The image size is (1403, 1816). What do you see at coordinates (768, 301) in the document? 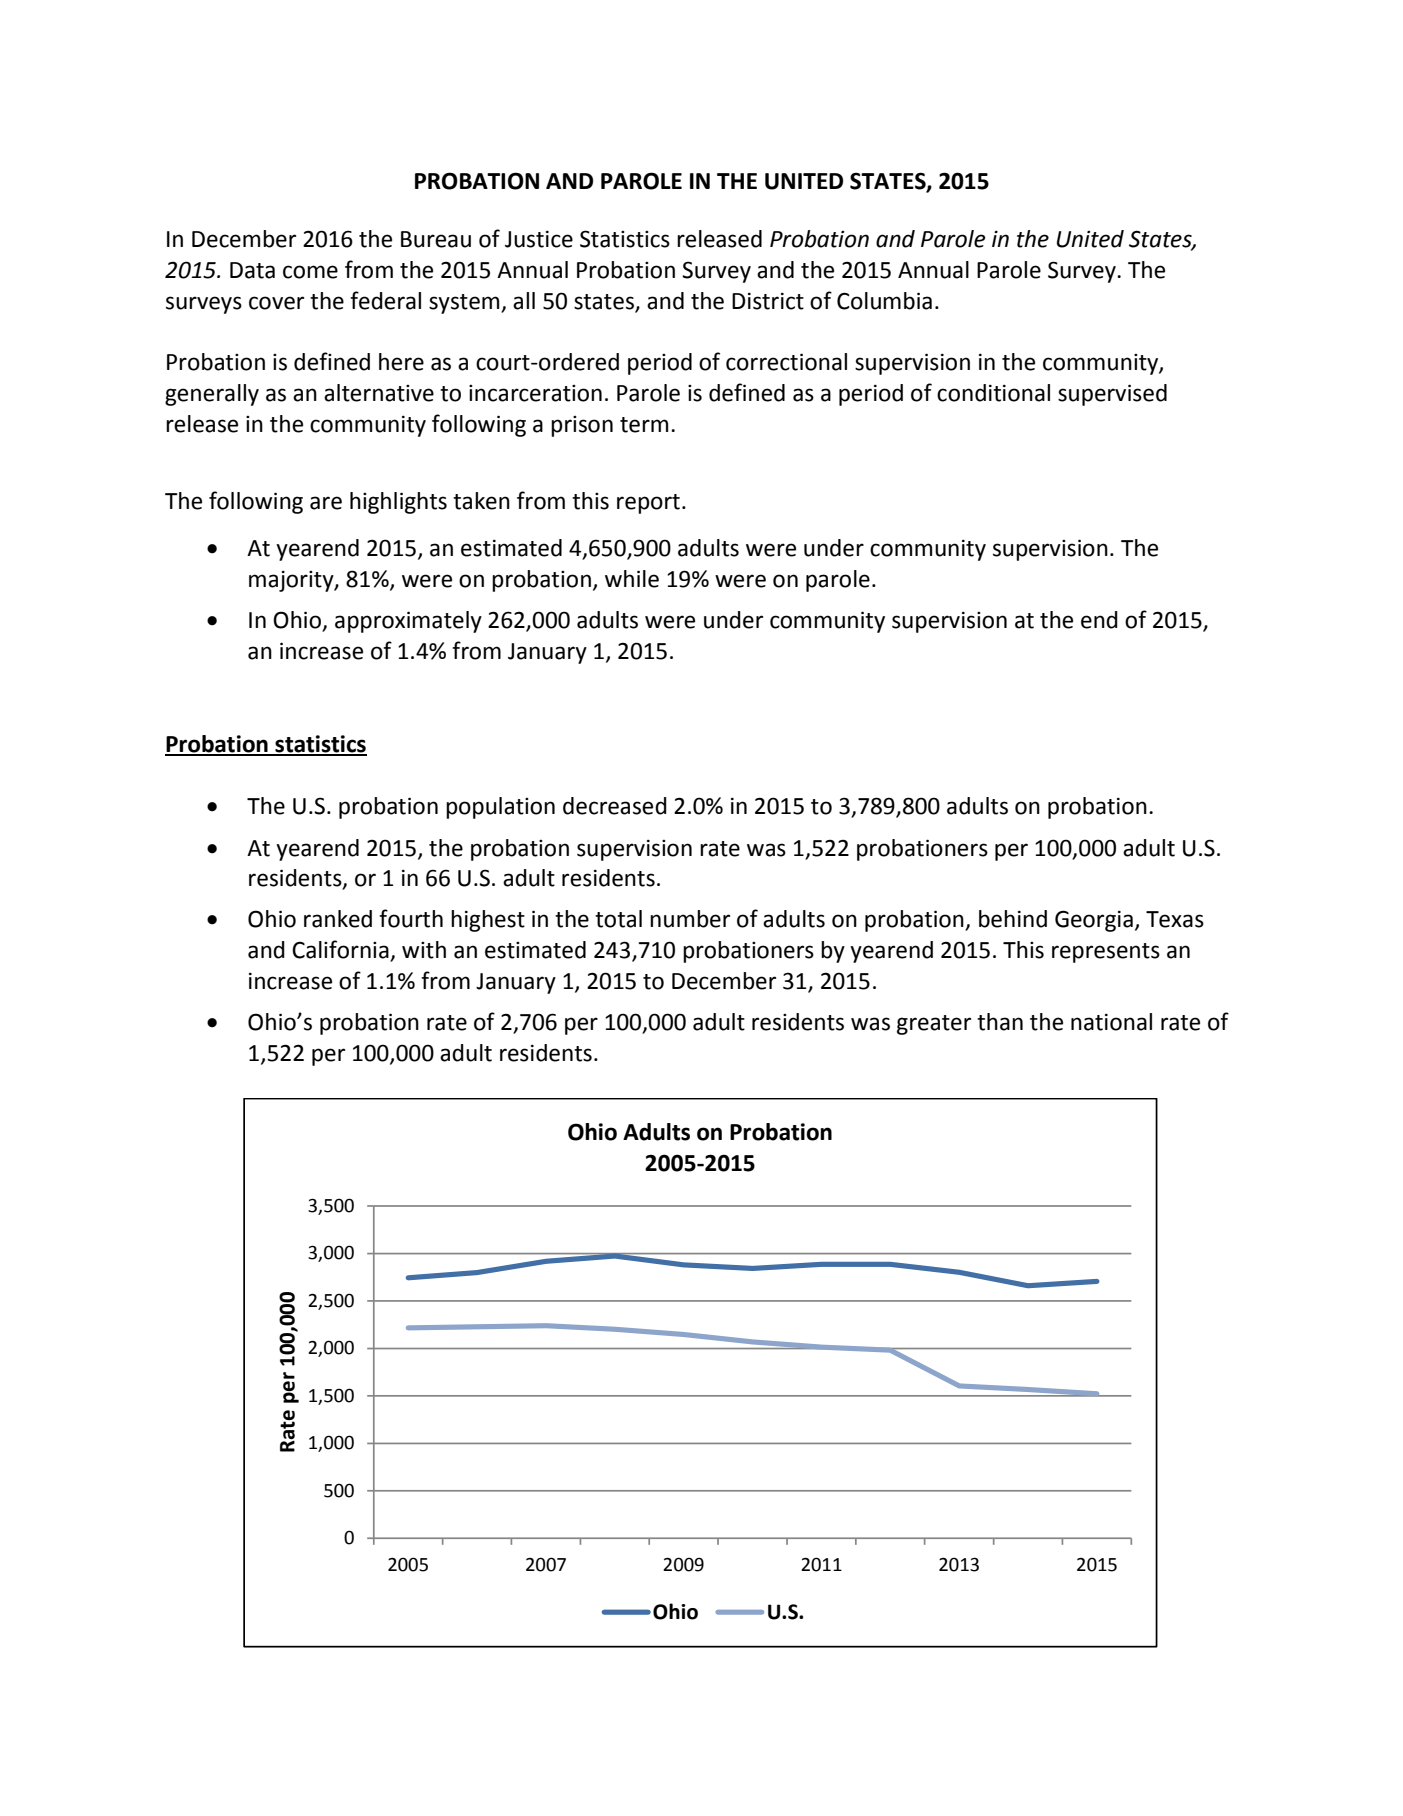
I see `District` at bounding box center [768, 301].
